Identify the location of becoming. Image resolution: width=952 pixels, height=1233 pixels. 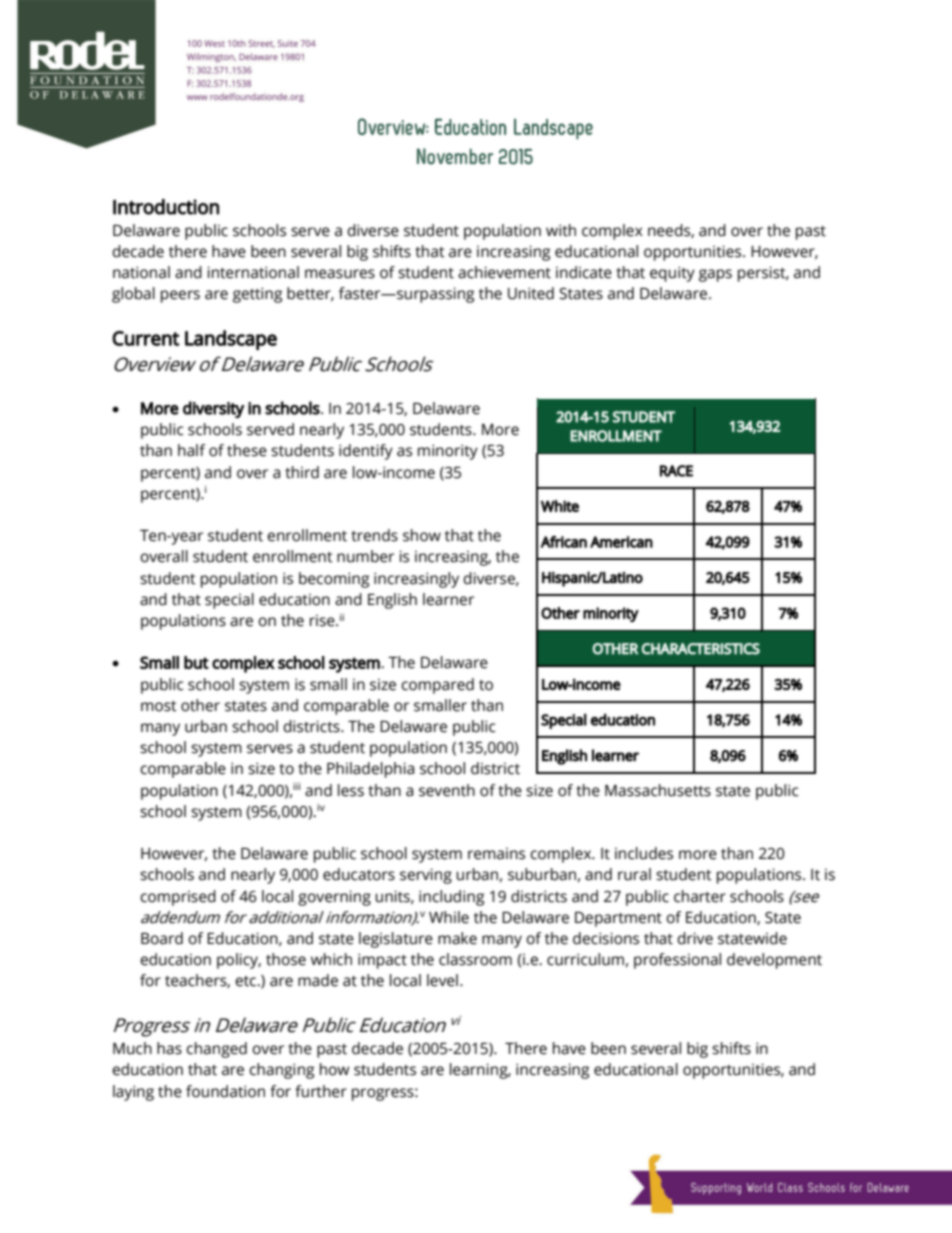
(334, 580).
